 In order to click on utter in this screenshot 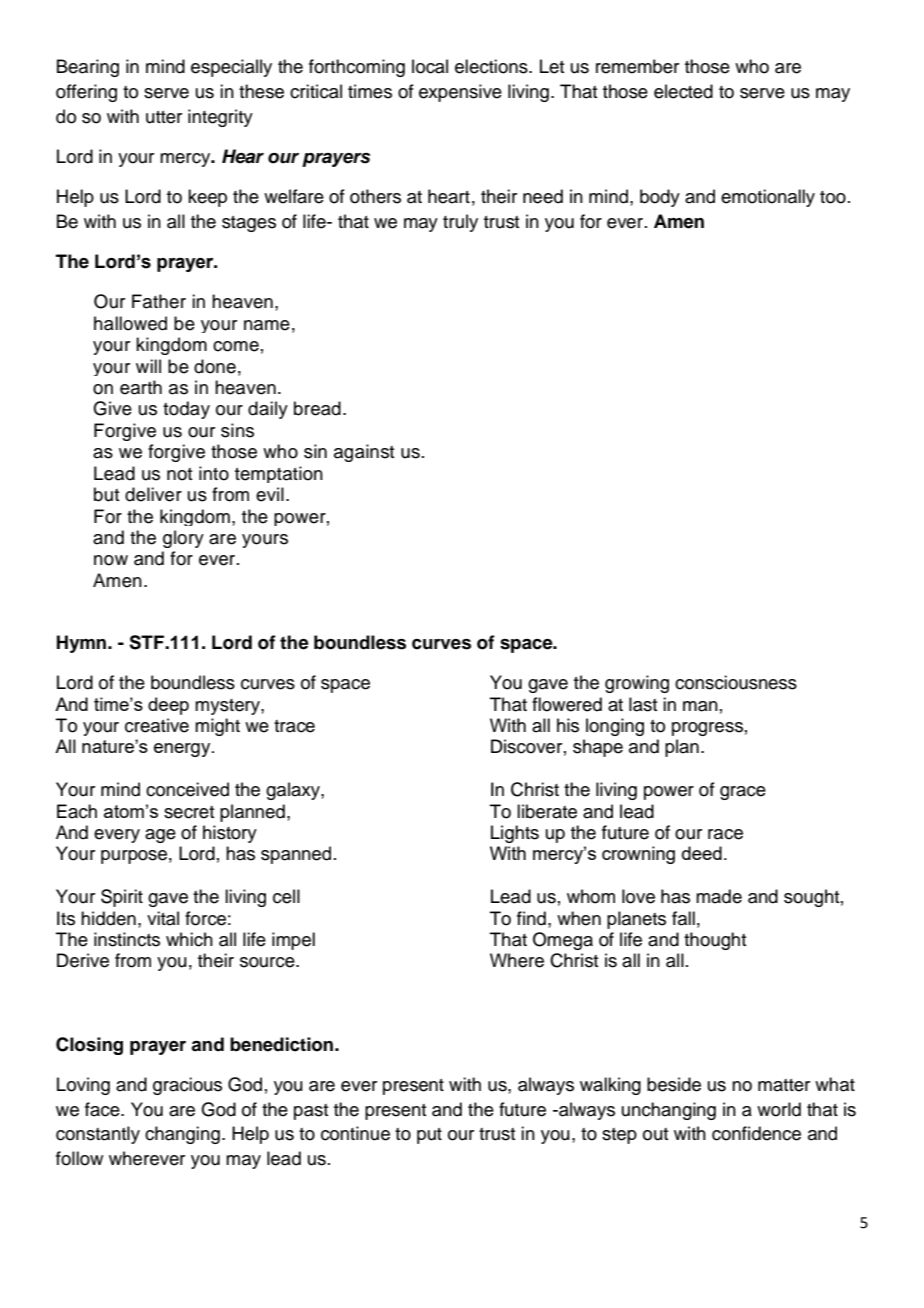, I will do `click(164, 117)`.
